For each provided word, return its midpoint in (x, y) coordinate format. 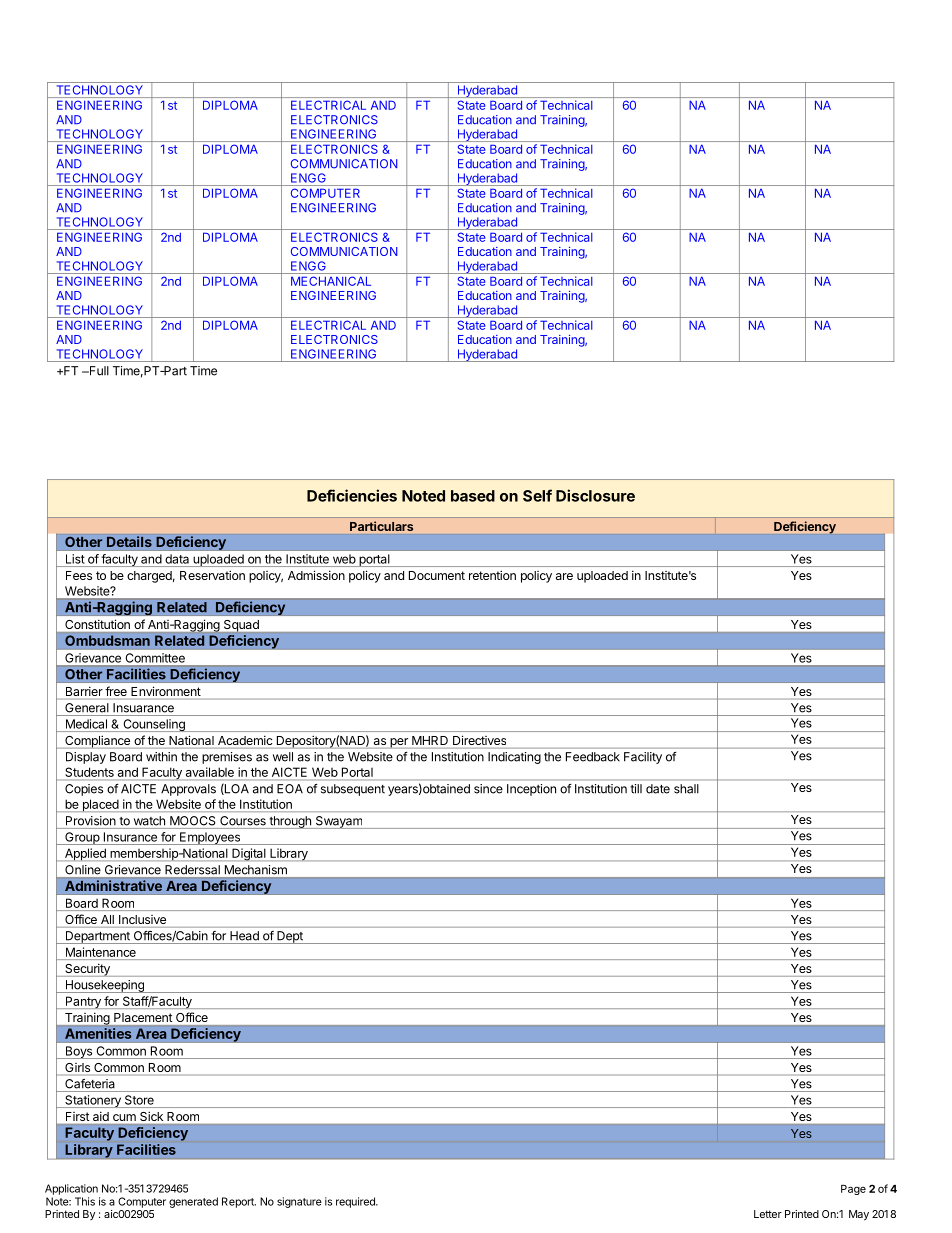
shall (686, 789)
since (488, 789)
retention (492, 575)
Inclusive (142, 919)
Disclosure (595, 495)
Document (437, 575)
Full (98, 371)
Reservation (212, 575)
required (356, 1202)
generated (193, 1202)
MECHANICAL (331, 281)
